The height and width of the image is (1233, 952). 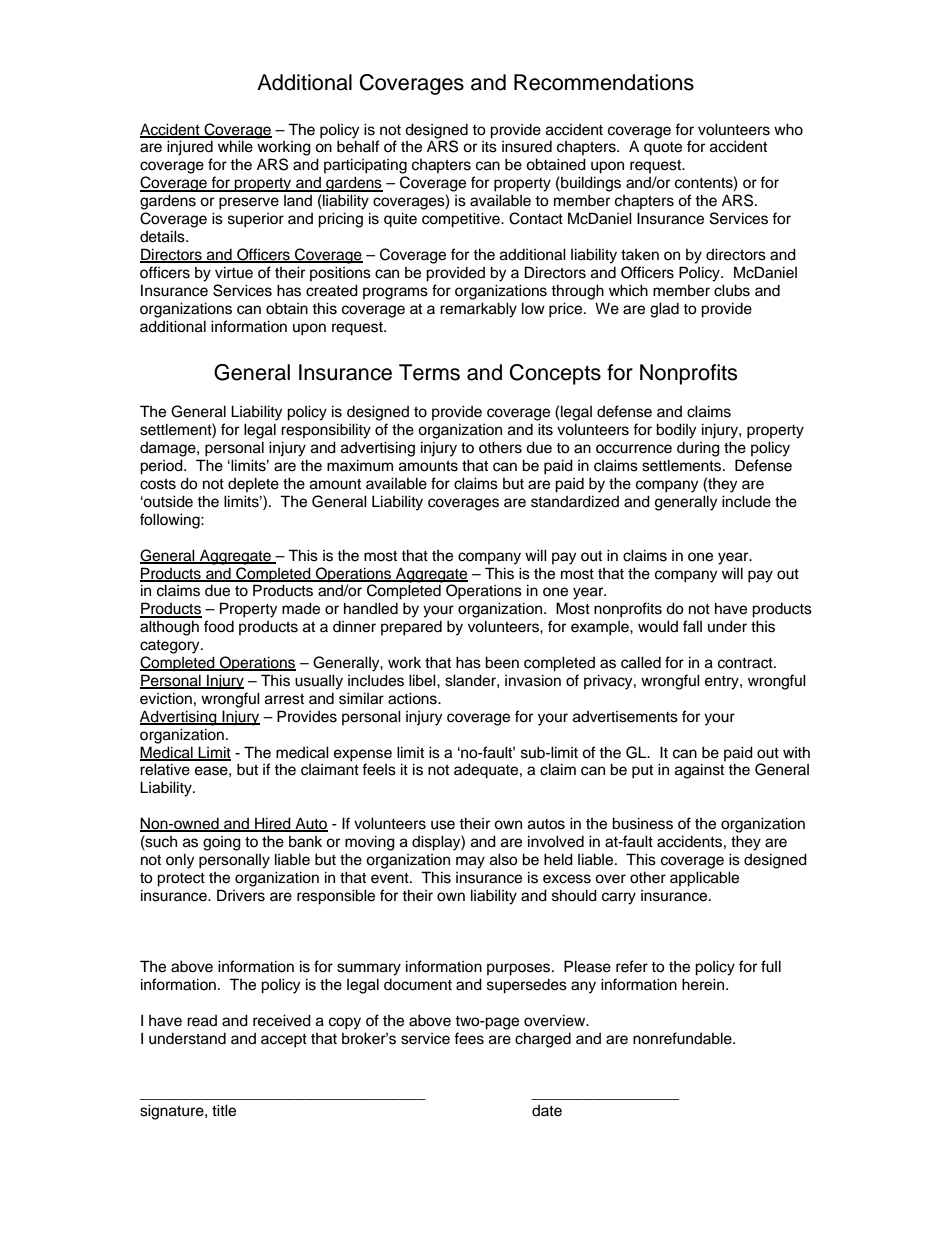 What do you see at coordinates (235, 146) in the image?
I see `while` at bounding box center [235, 146].
